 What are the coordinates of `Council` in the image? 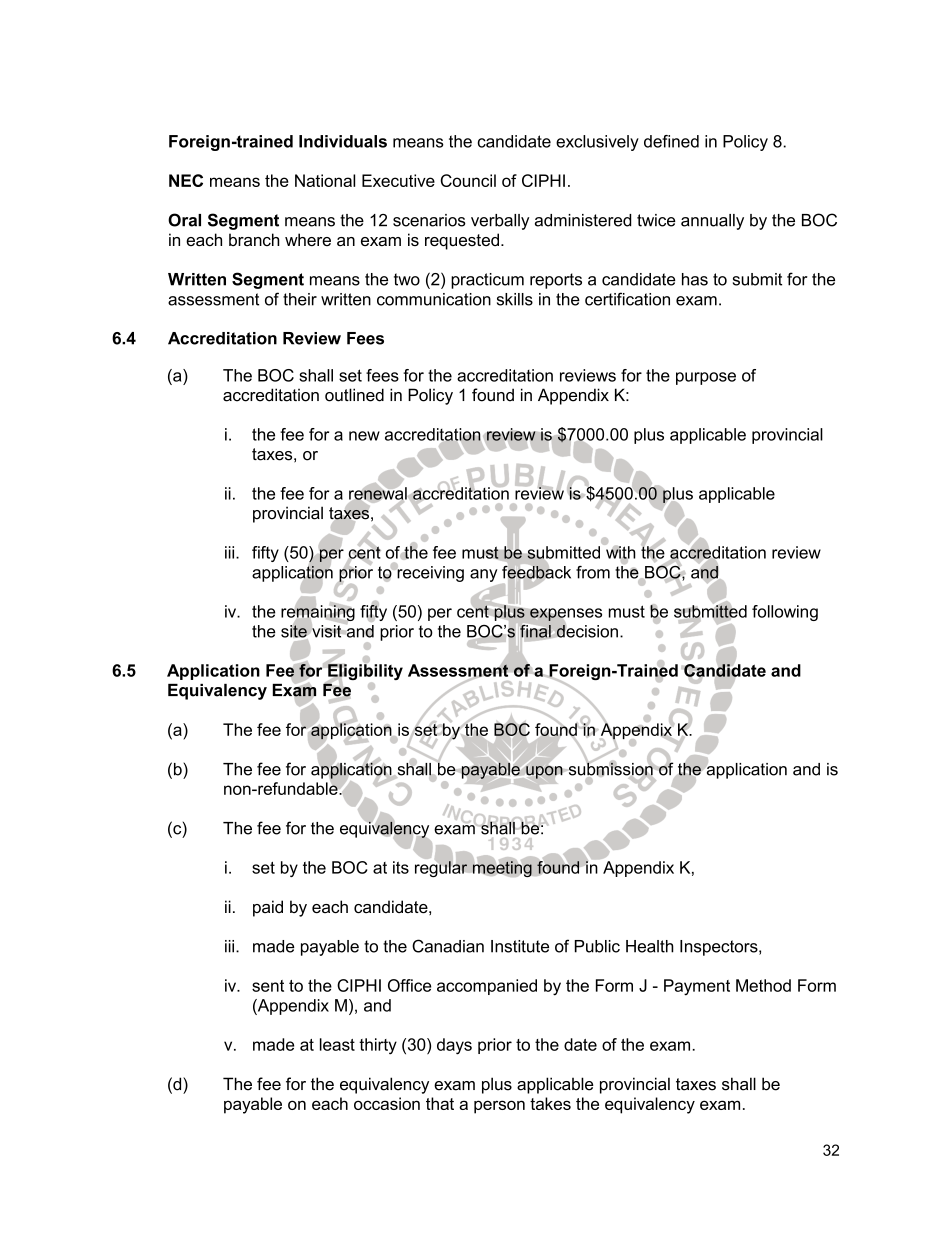 It's located at (468, 180).
